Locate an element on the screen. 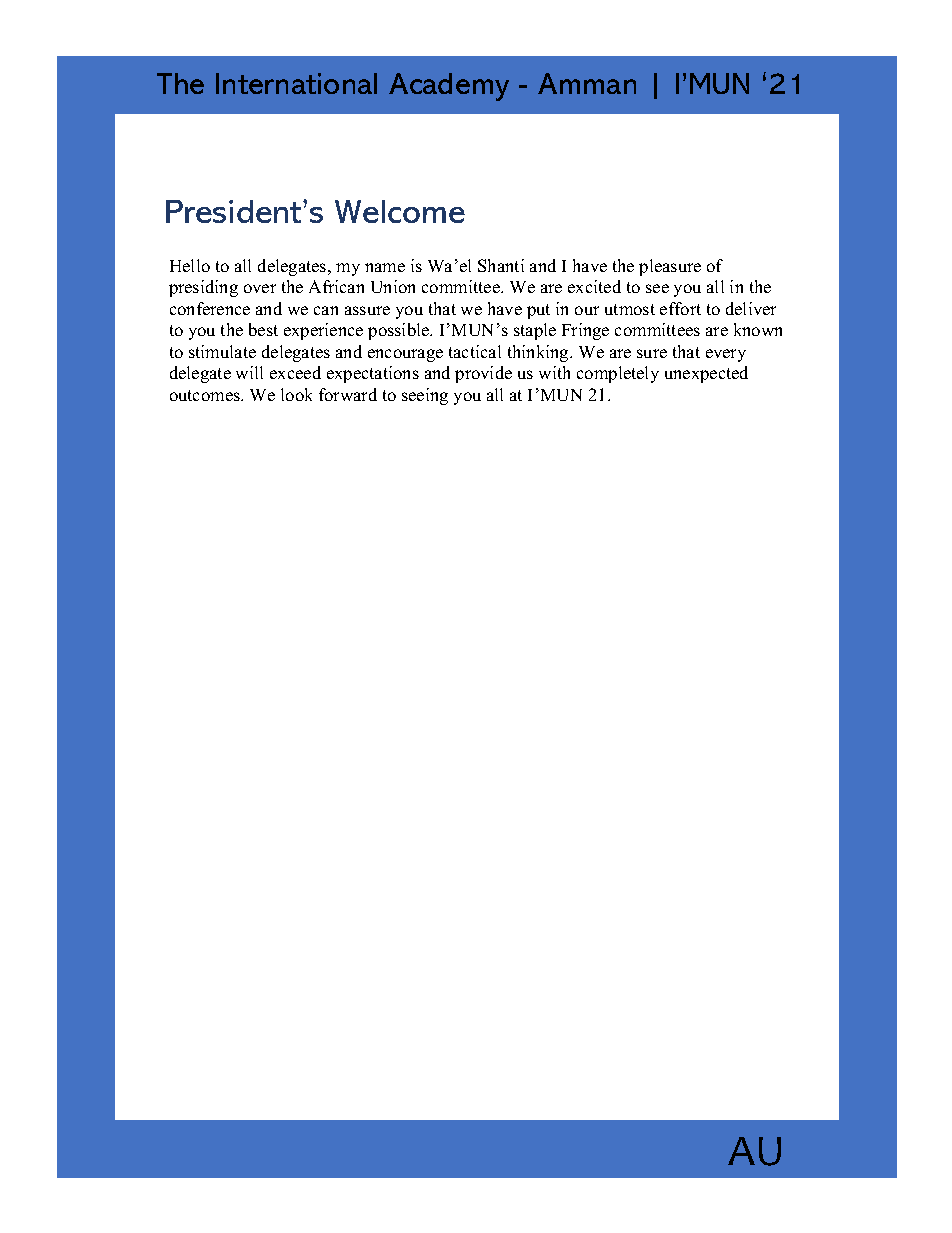  Amman is located at coordinates (587, 83).
